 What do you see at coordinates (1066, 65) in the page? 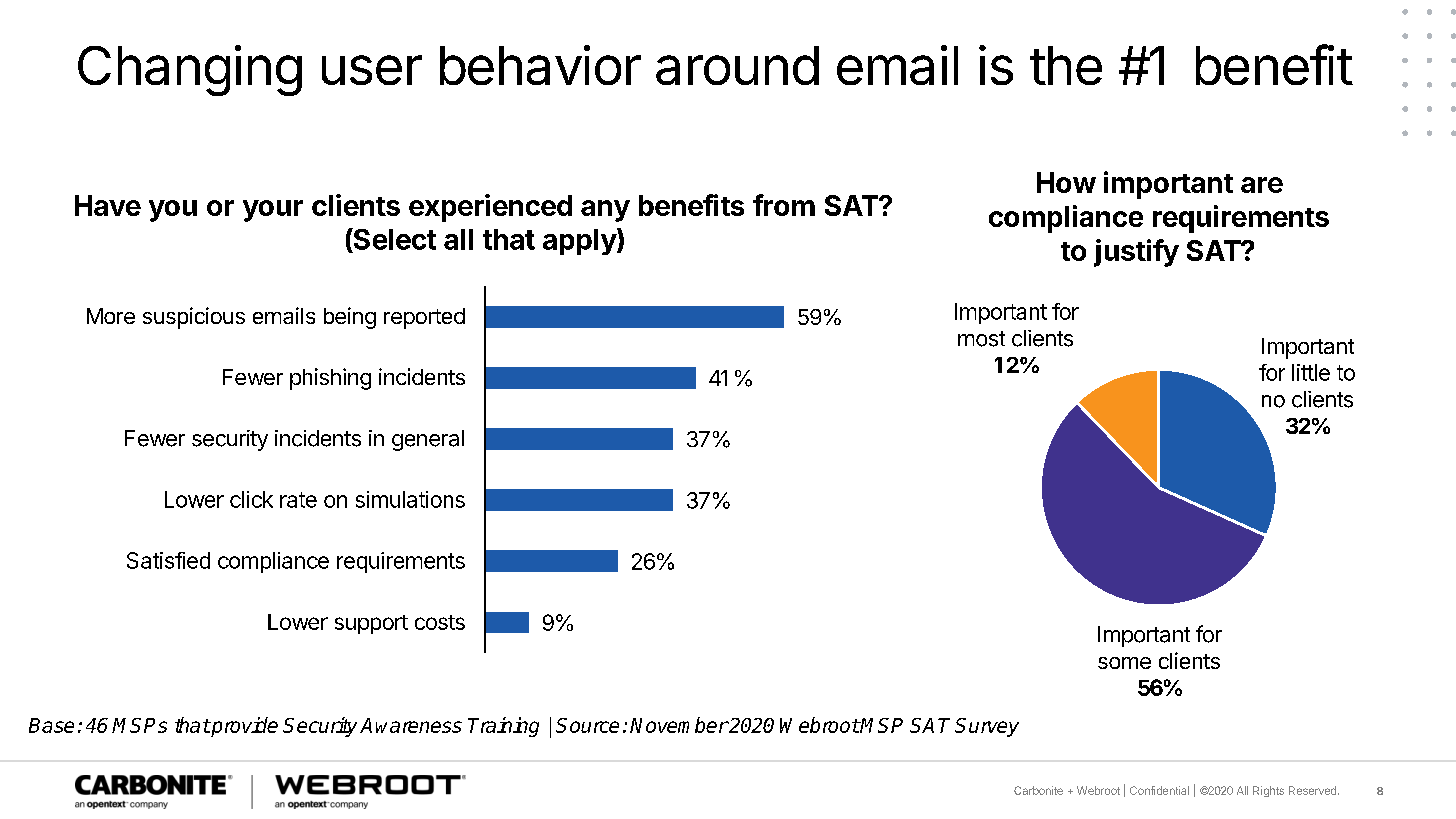
I see `the` at bounding box center [1066, 65].
